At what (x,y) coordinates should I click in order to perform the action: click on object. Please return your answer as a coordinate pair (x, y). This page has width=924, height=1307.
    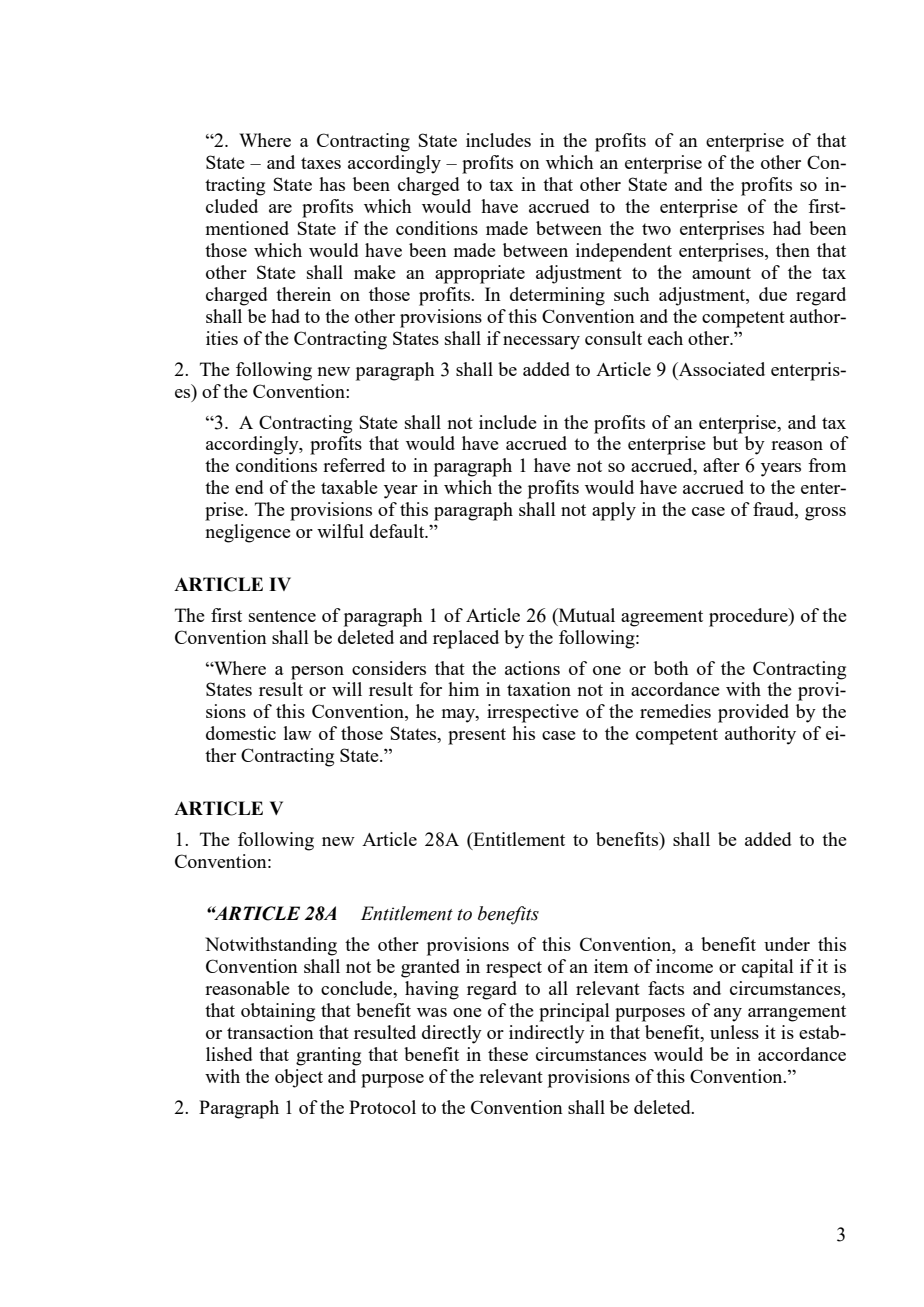
    Looking at the image, I should click on (299, 1078).
